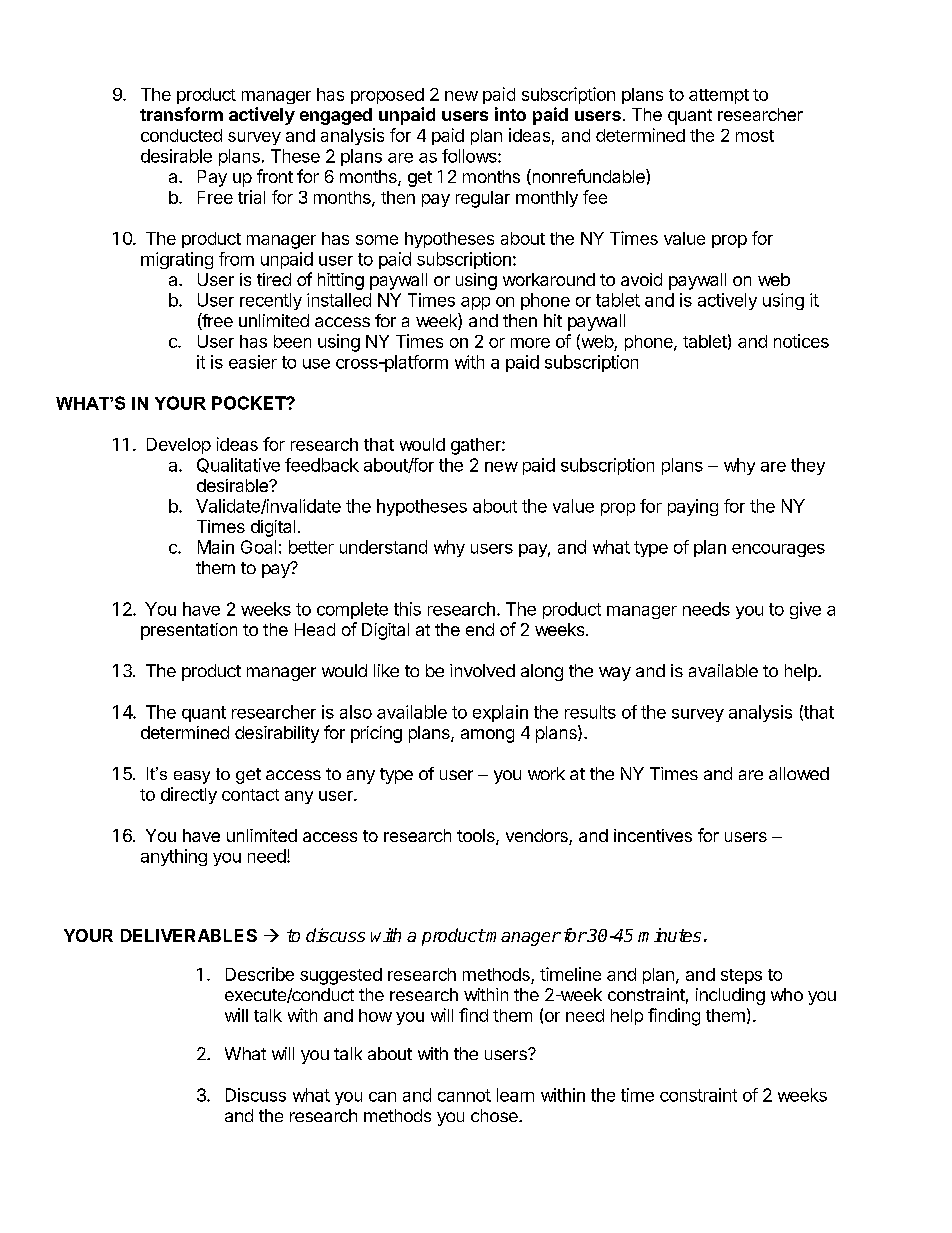 This screenshot has width=952, height=1233. I want to click on contact, so click(250, 795).
